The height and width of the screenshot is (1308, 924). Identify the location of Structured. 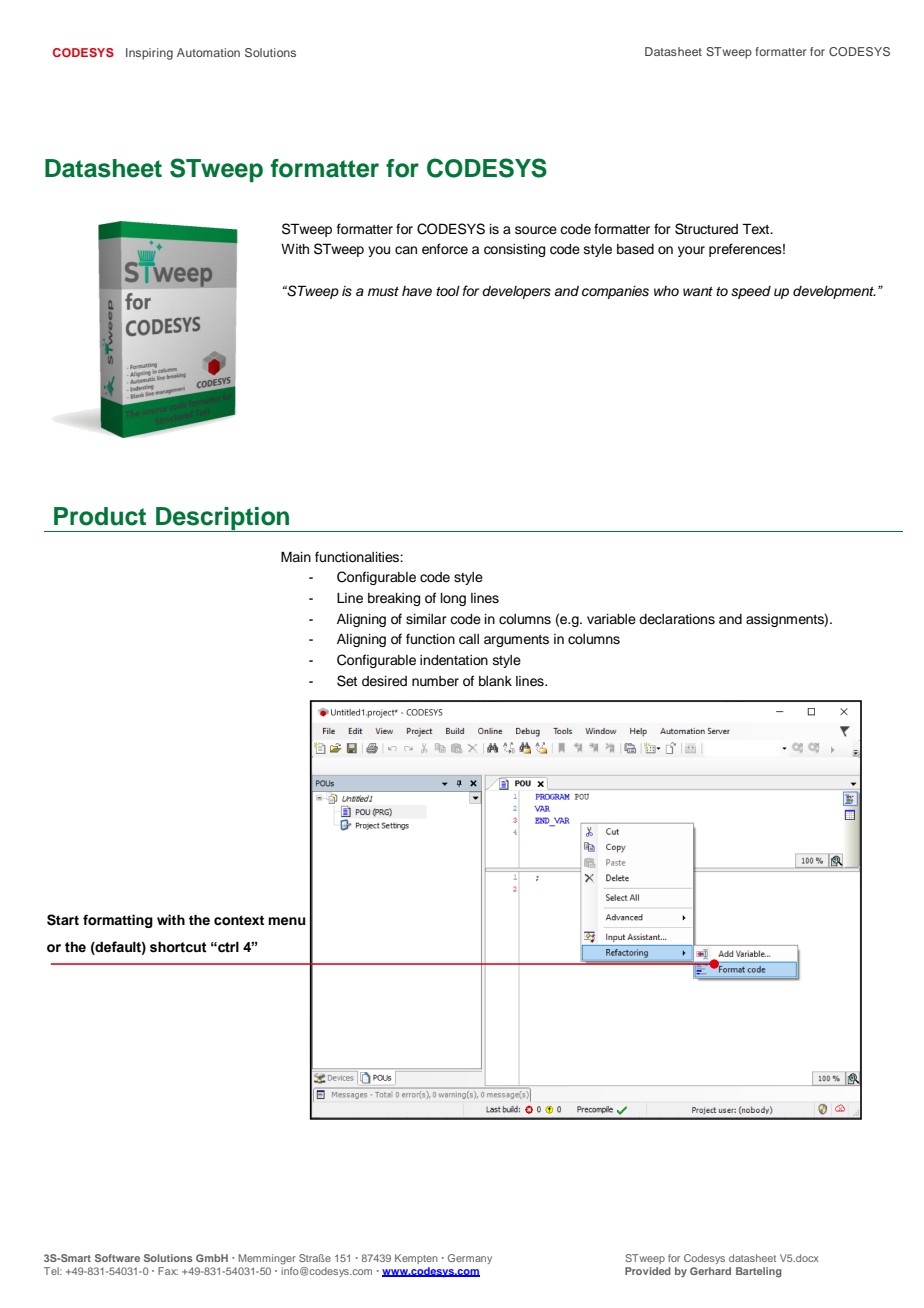
(706, 229).
